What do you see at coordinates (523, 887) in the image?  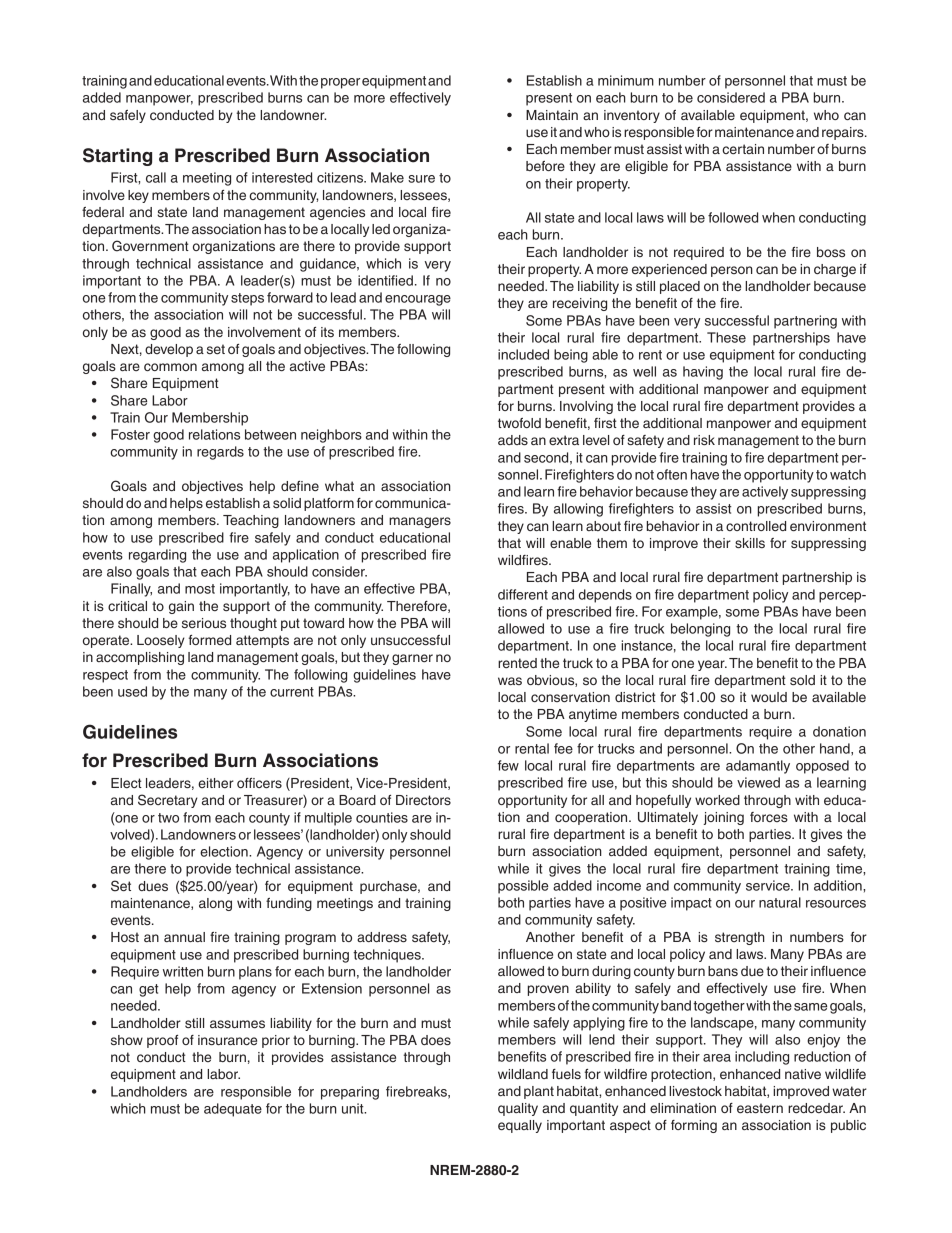 I see `possible` at bounding box center [523, 887].
